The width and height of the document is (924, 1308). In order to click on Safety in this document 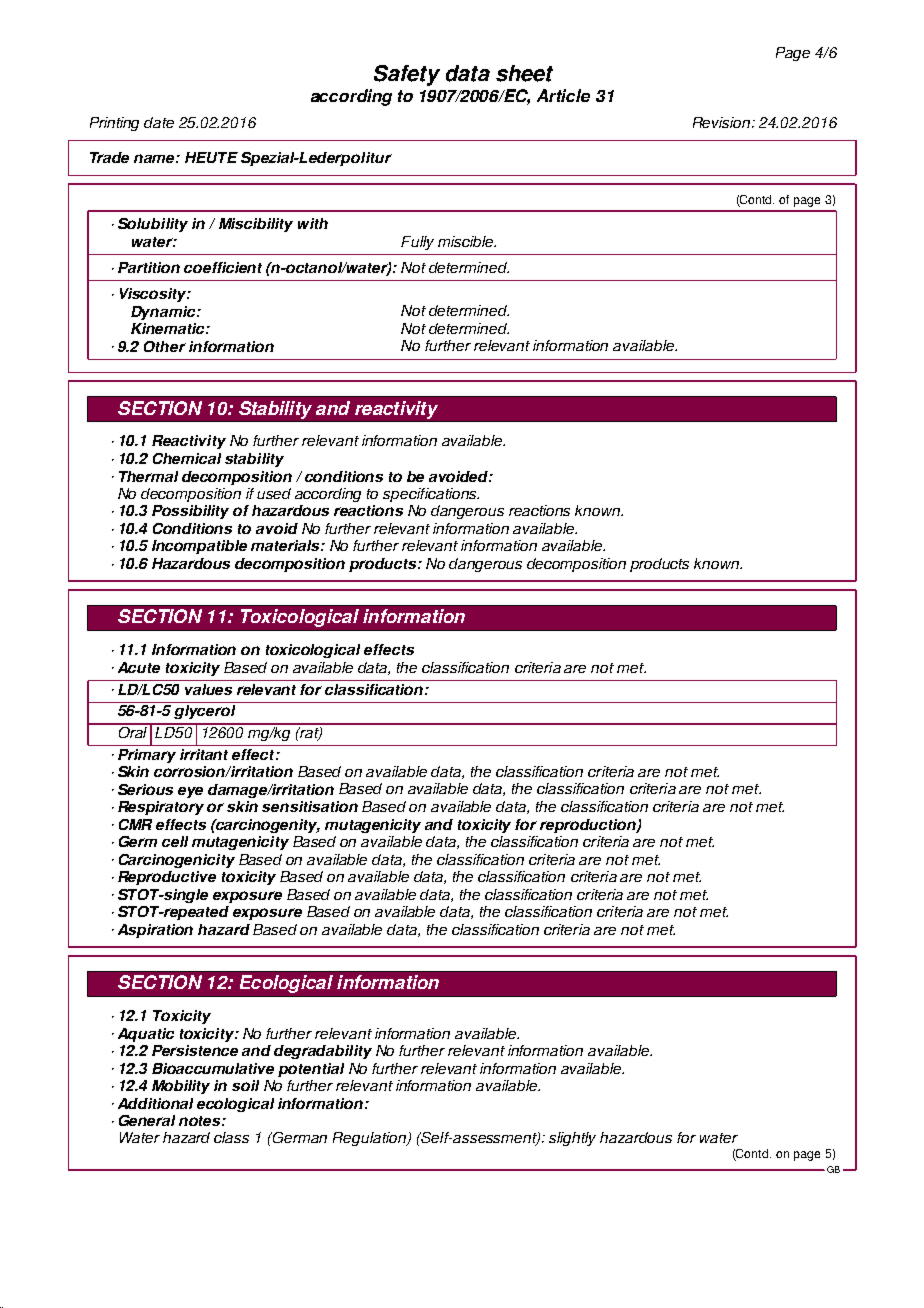, I will do `click(407, 75)`.
